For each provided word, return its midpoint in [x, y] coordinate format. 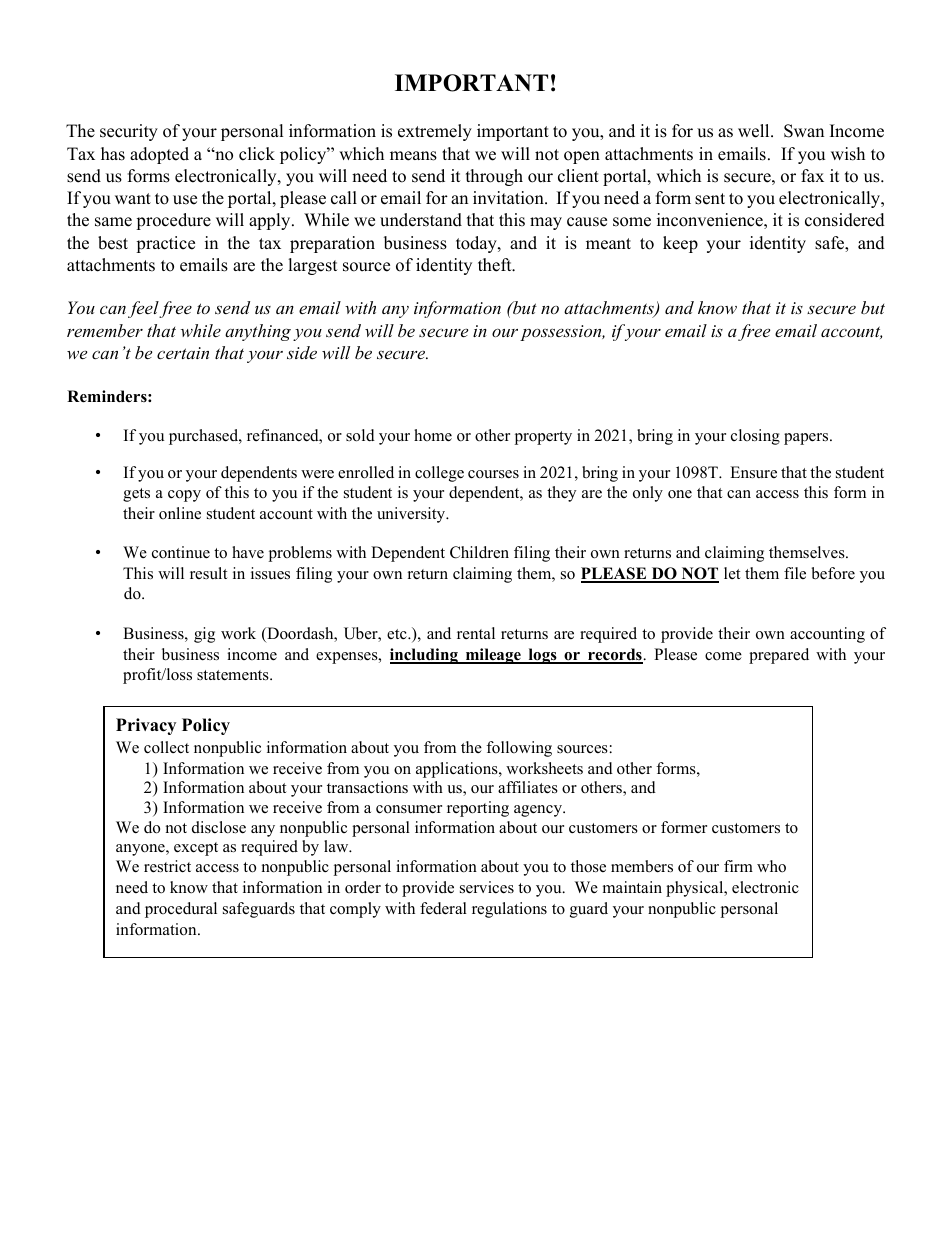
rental [476, 633]
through [494, 177]
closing [755, 437]
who [771, 866]
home [433, 435]
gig [204, 635]
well [755, 131]
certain [183, 353]
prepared [779, 656]
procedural [181, 910]
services [487, 887]
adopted [159, 155]
